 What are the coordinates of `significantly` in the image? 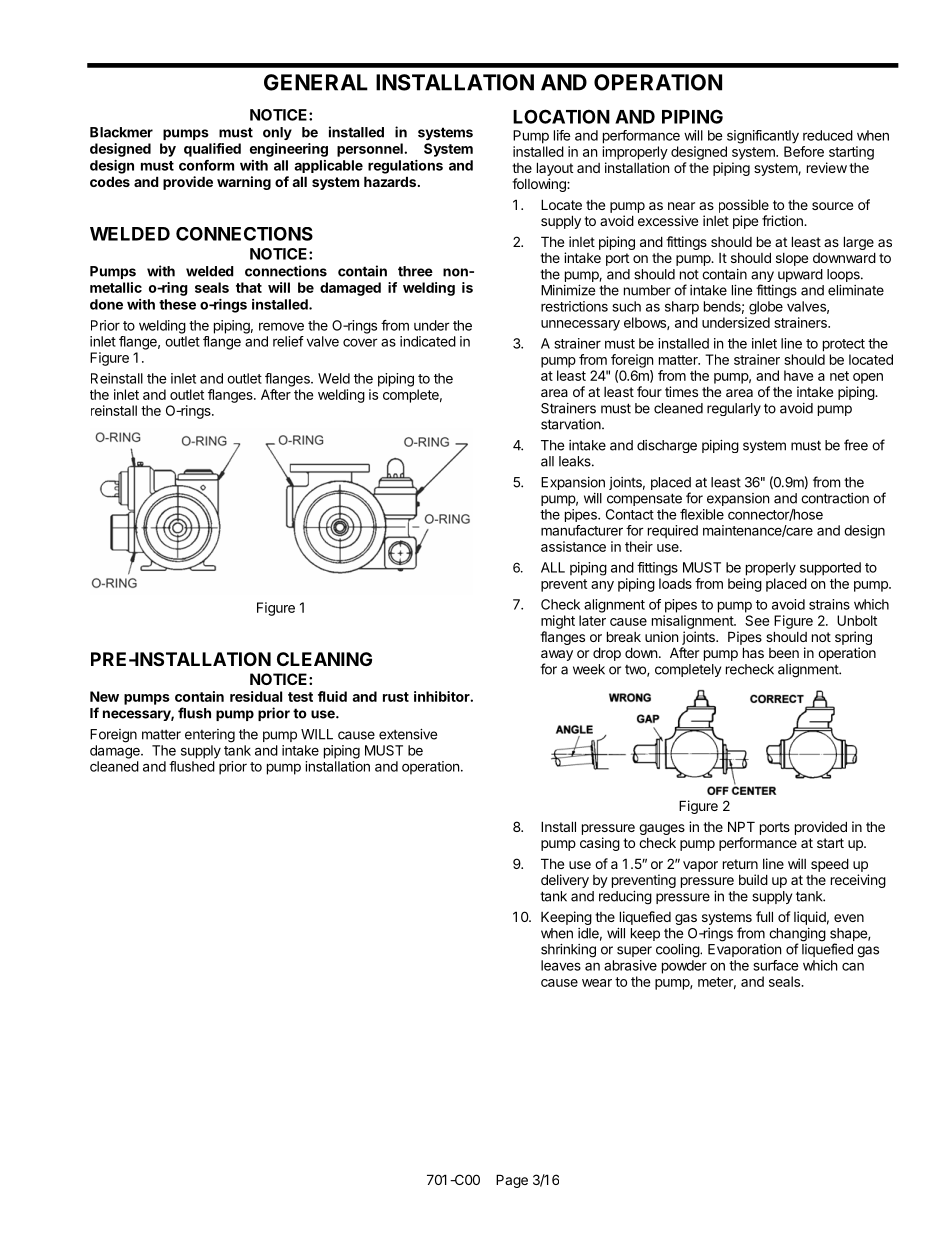 It's located at (763, 137).
